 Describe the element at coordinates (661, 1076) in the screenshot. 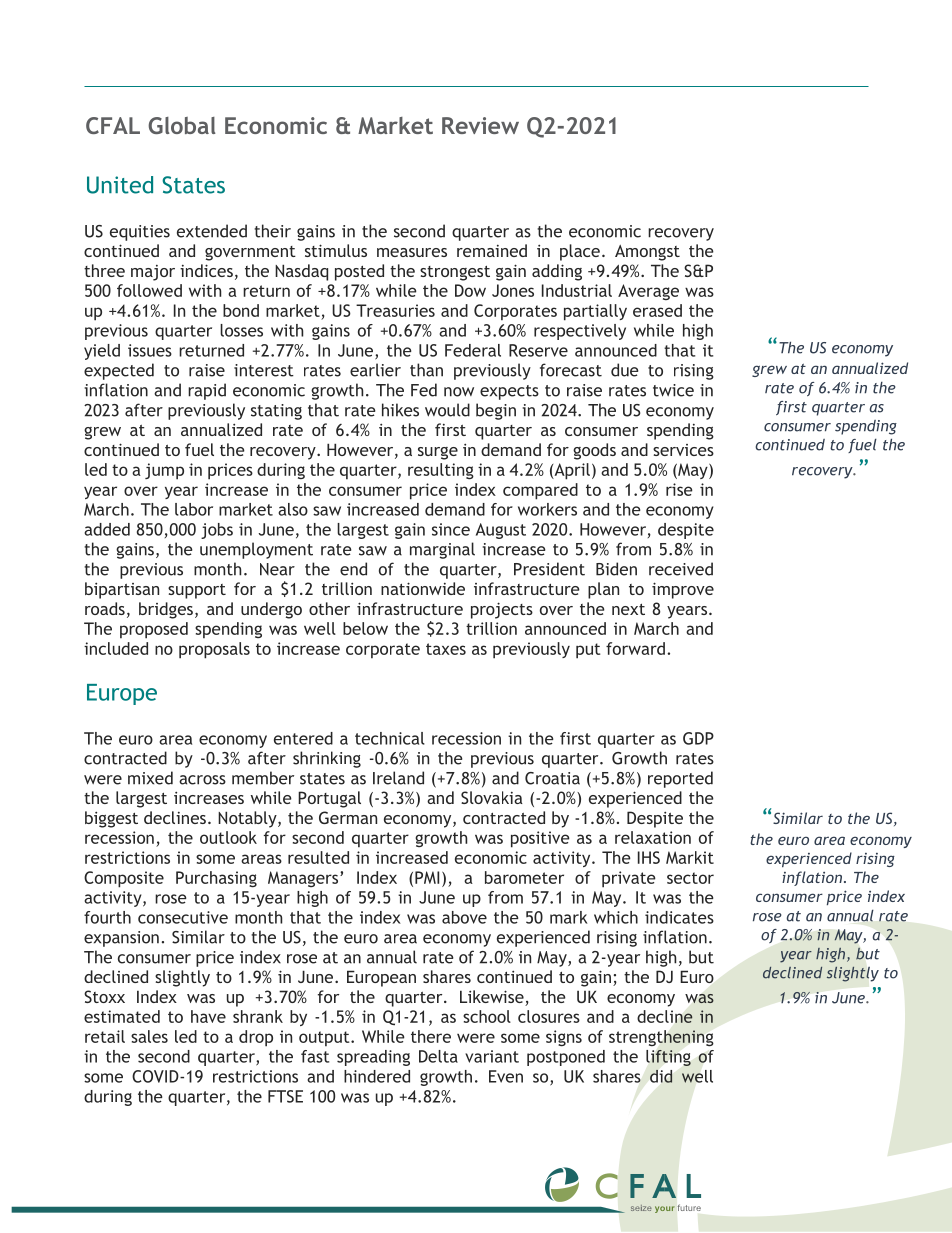

I see `did` at that location.
